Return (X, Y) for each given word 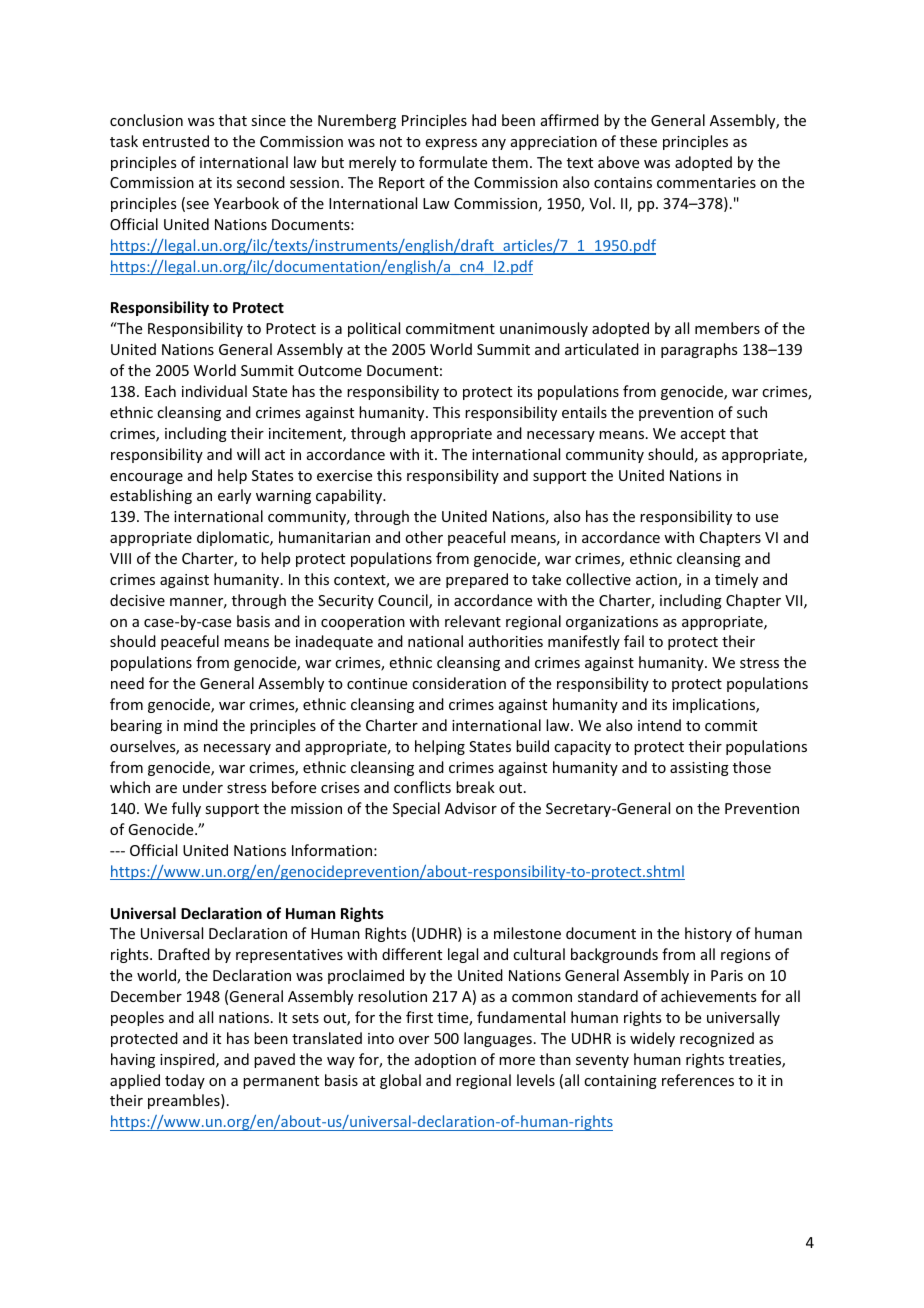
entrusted (176, 141)
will (248, 454)
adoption (445, 1060)
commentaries (706, 182)
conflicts (422, 787)
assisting (699, 769)
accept (703, 435)
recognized (717, 1039)
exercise (344, 475)
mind (201, 725)
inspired (188, 1060)
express (451, 144)
